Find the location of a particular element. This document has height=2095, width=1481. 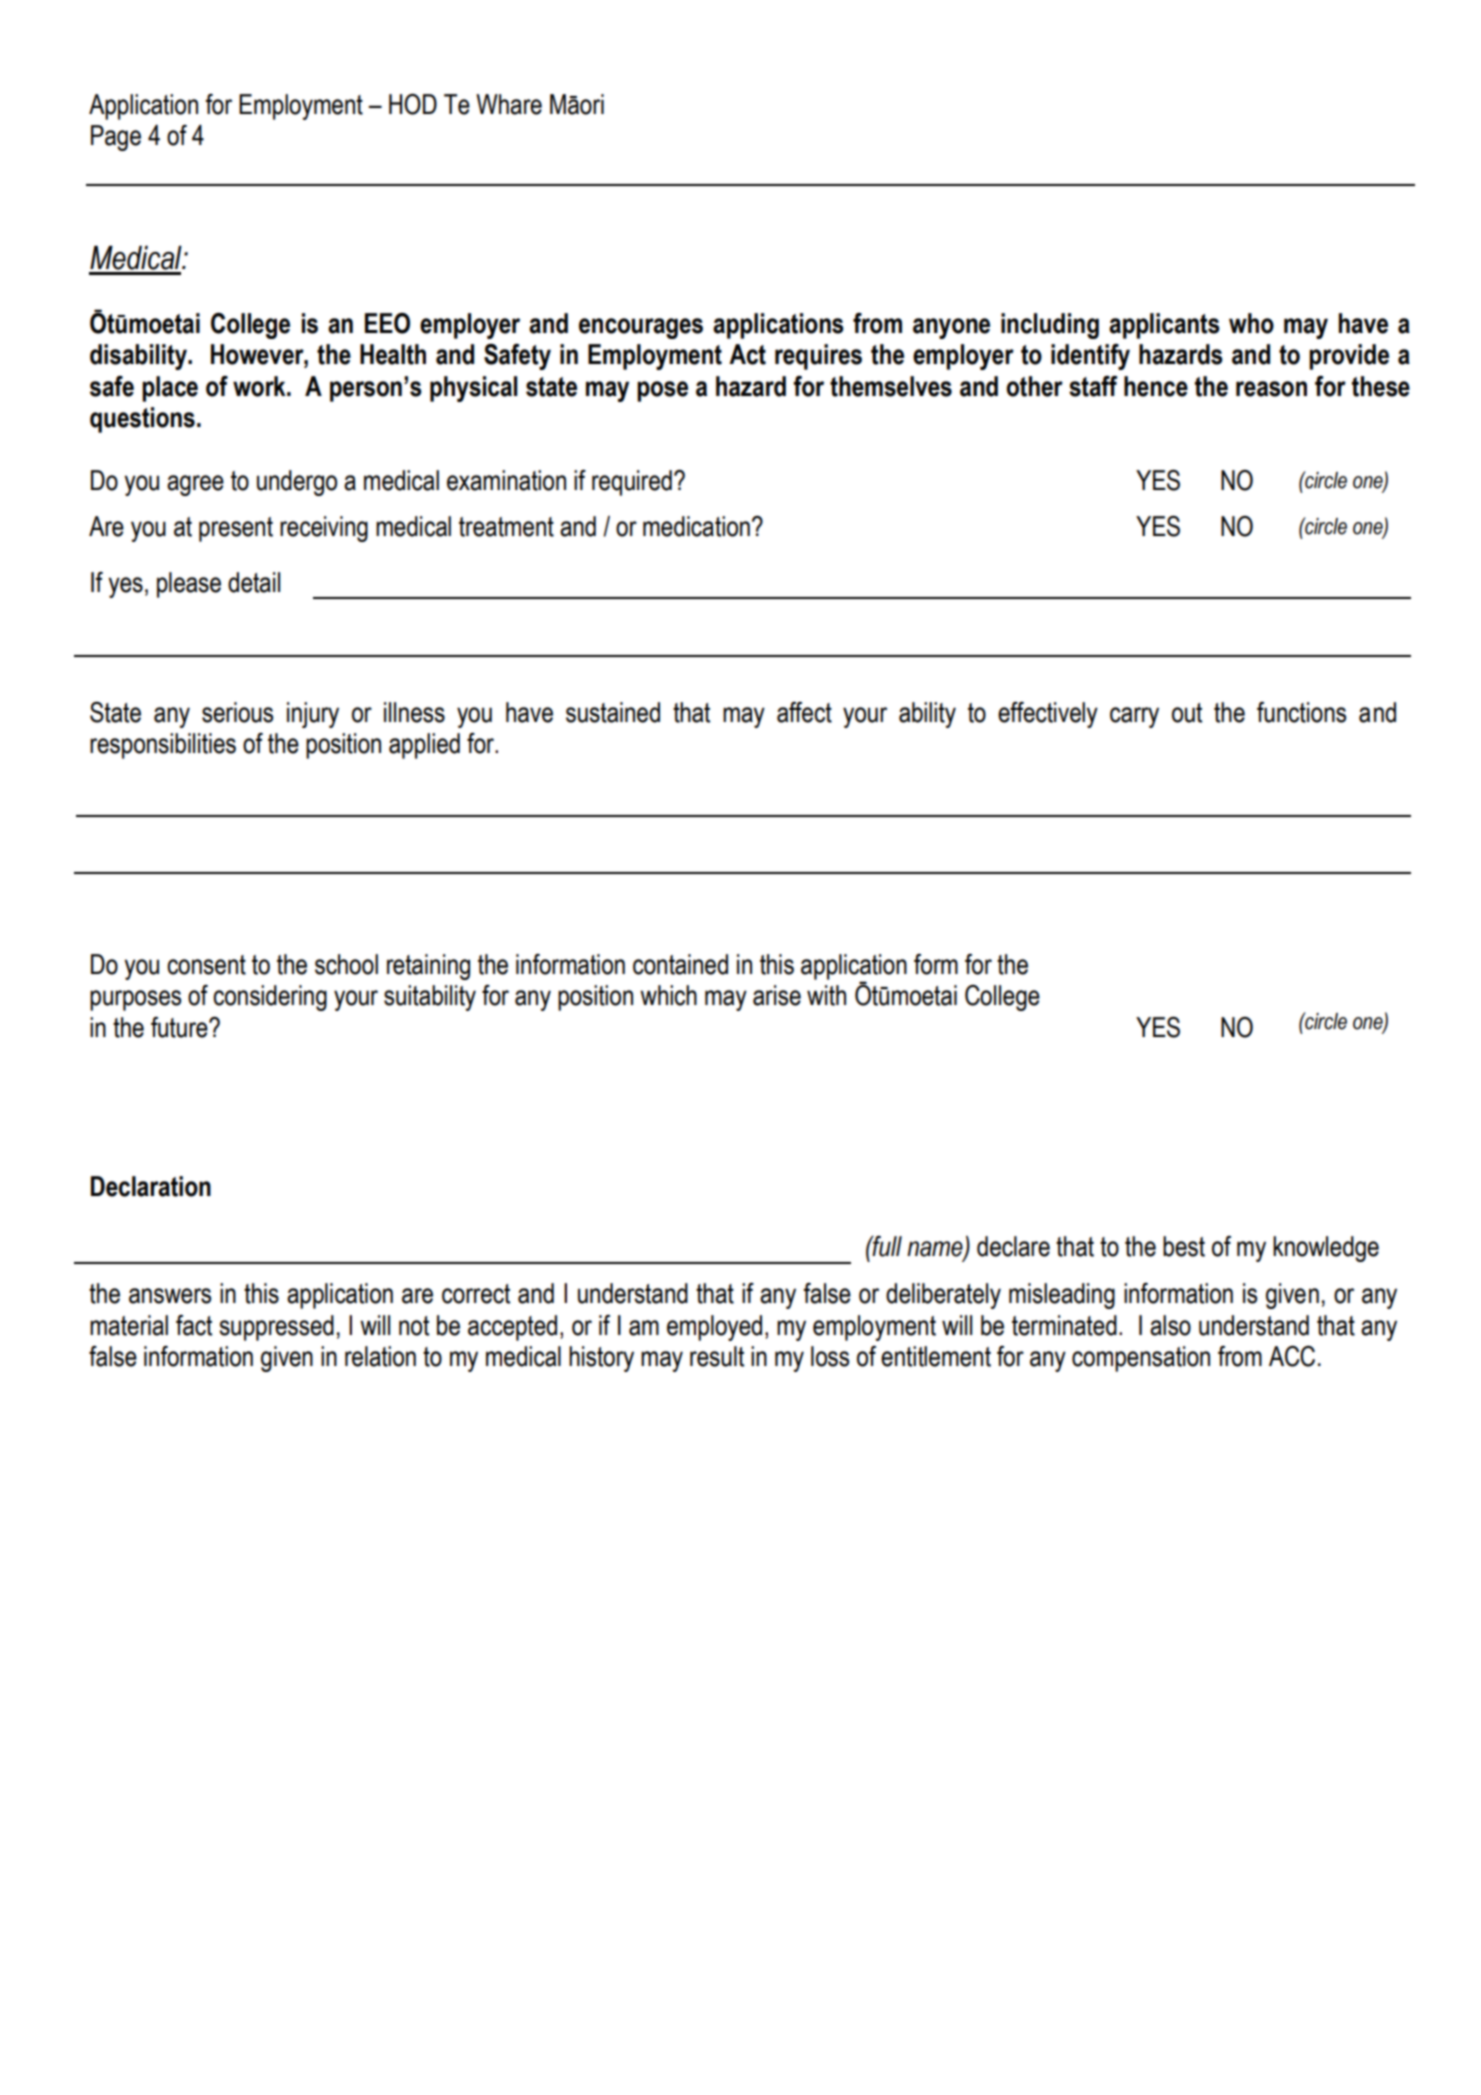

medication is located at coordinates (696, 526).
